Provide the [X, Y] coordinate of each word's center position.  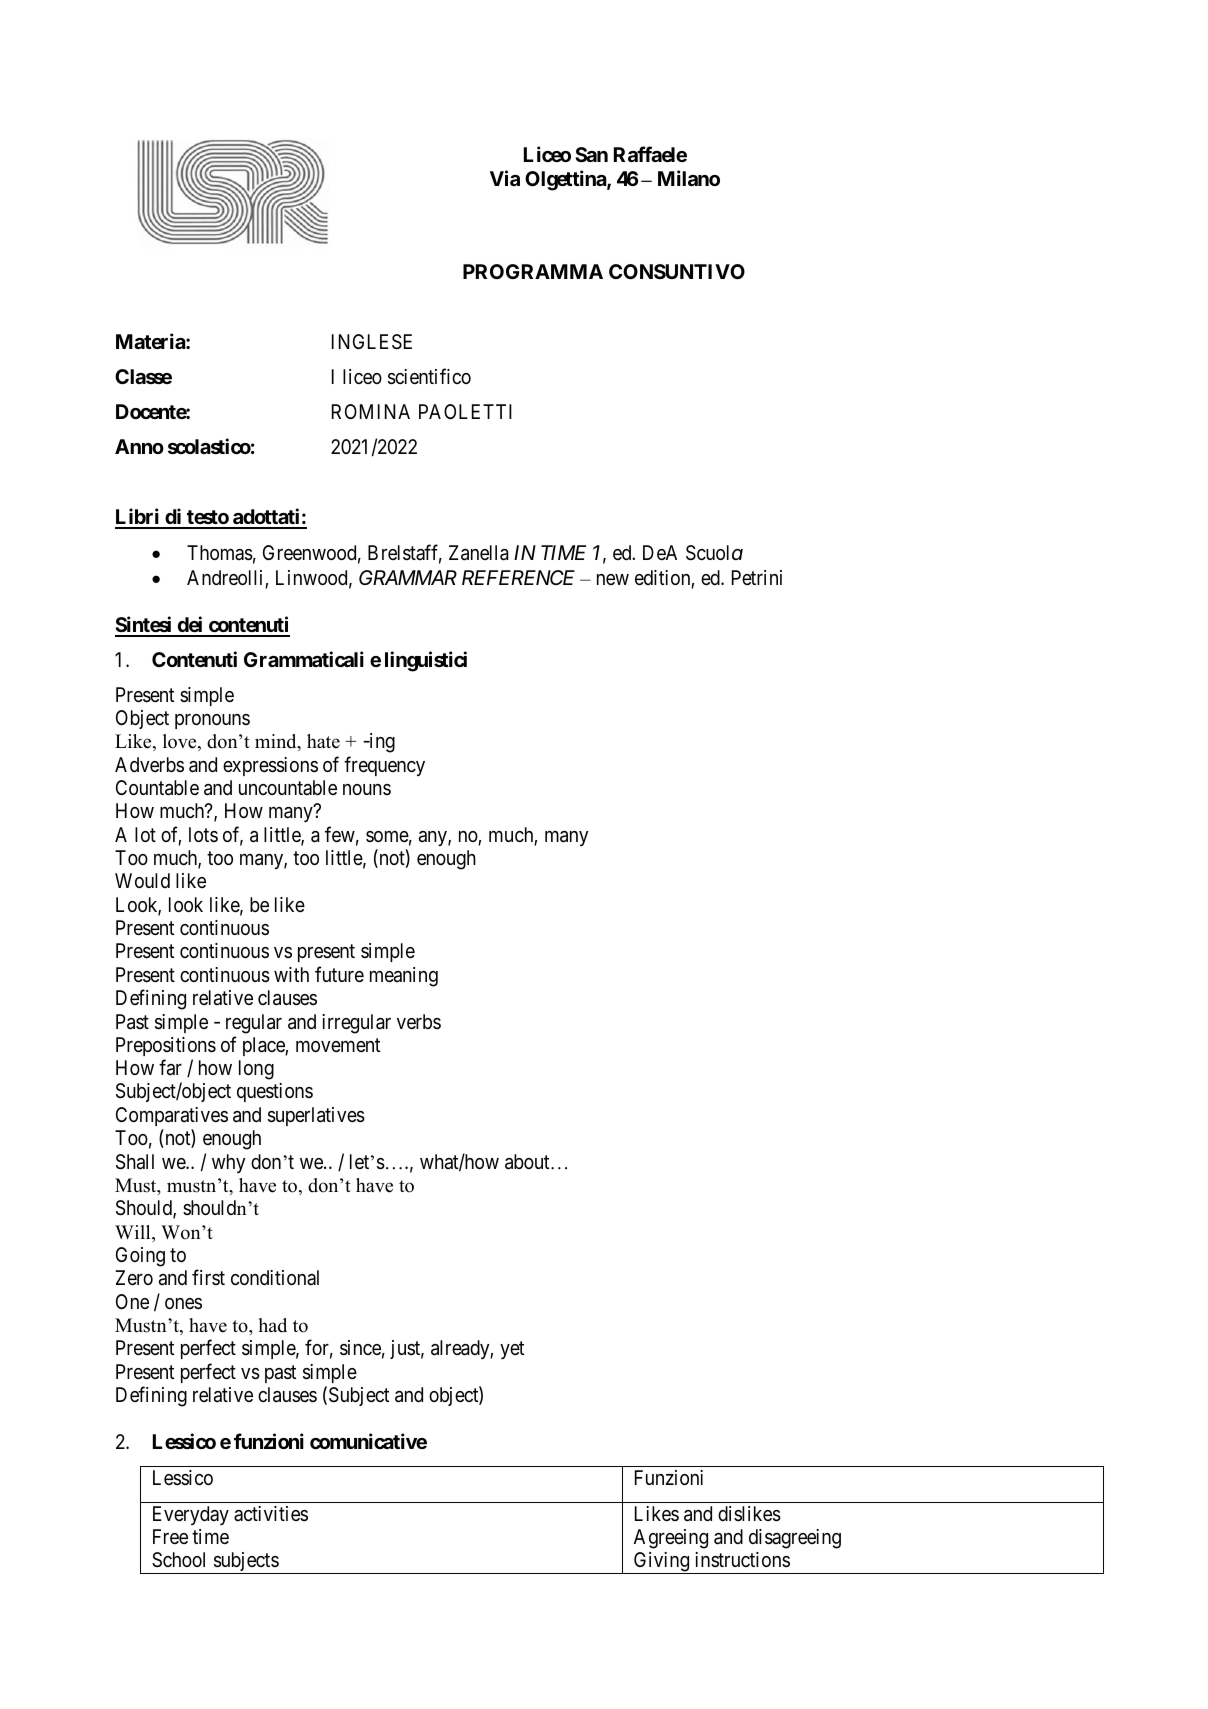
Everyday [191, 1515]
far [170, 1067]
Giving [662, 1563]
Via [505, 178]
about [528, 1162]
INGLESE [372, 342]
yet [512, 1350]
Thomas [220, 553]
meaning [404, 977]
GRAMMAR [408, 577]
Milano [689, 178]
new [613, 579]
